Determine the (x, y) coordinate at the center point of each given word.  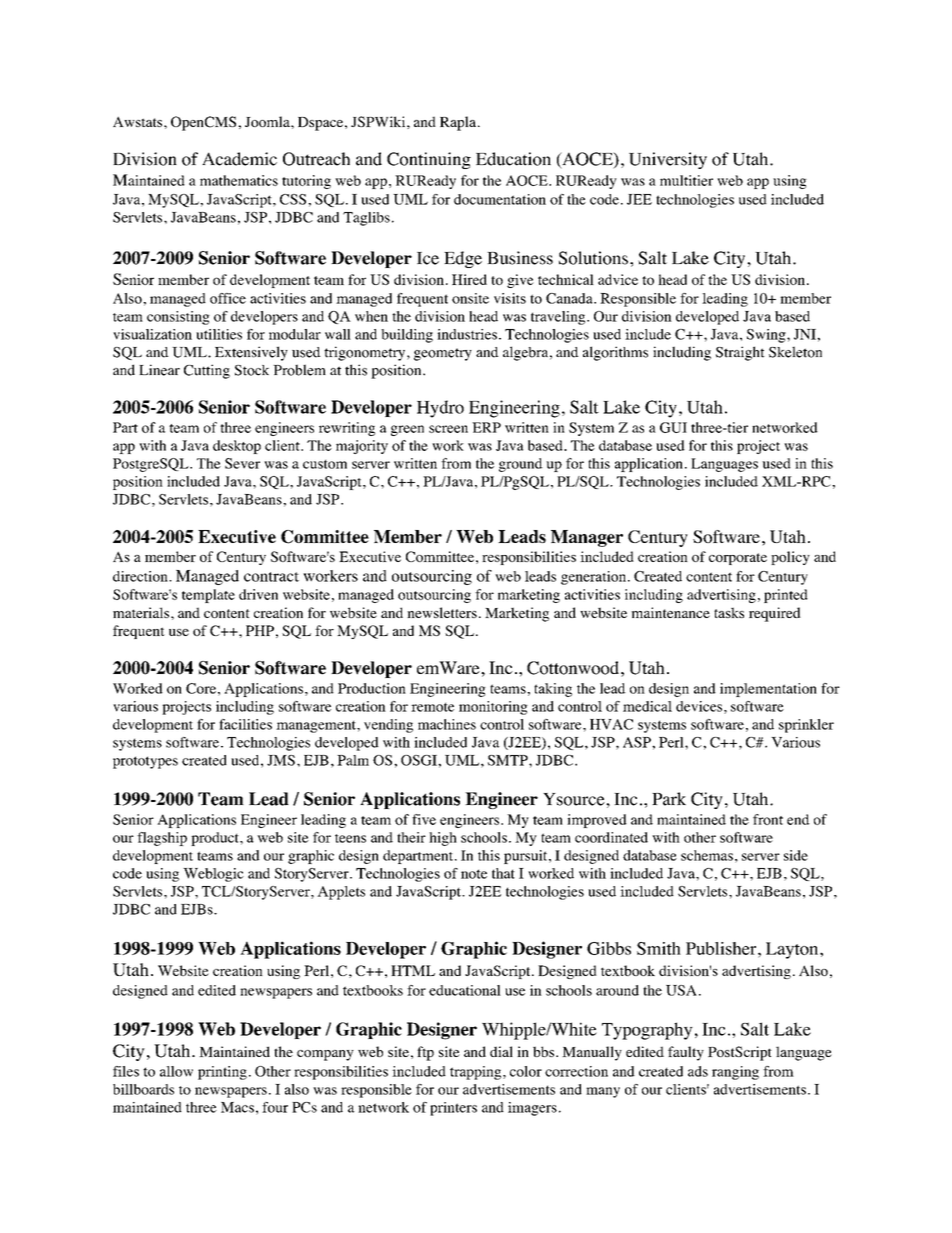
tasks (729, 612)
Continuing (429, 160)
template (208, 596)
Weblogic (213, 875)
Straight (740, 353)
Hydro (440, 409)
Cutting (207, 371)
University (668, 160)
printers (453, 1109)
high (443, 839)
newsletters (442, 612)
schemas (707, 855)
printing (222, 1073)
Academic (239, 159)
